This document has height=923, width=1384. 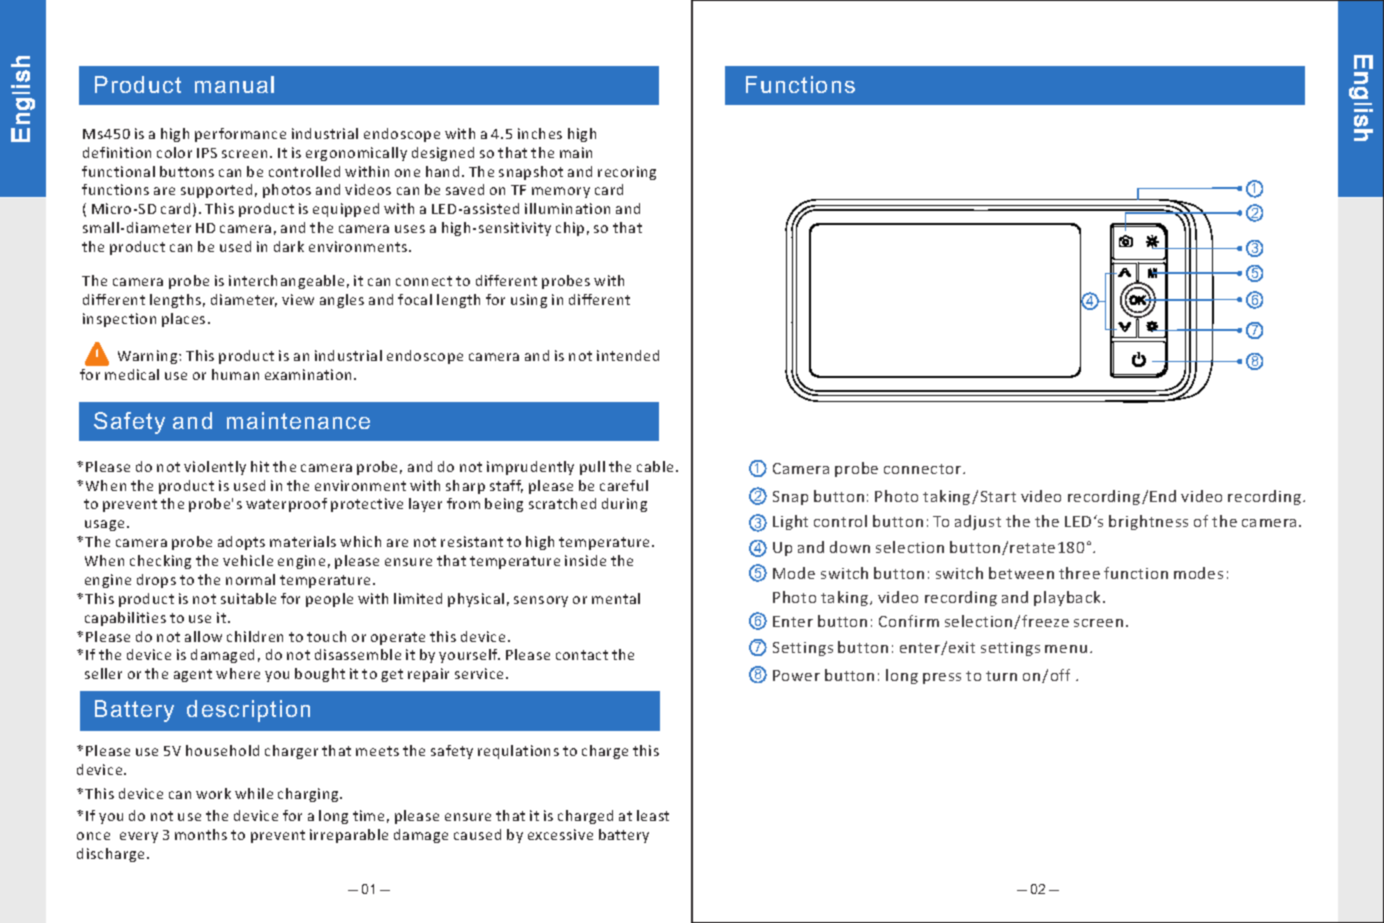 I want to click on inches, so click(x=540, y=133).
